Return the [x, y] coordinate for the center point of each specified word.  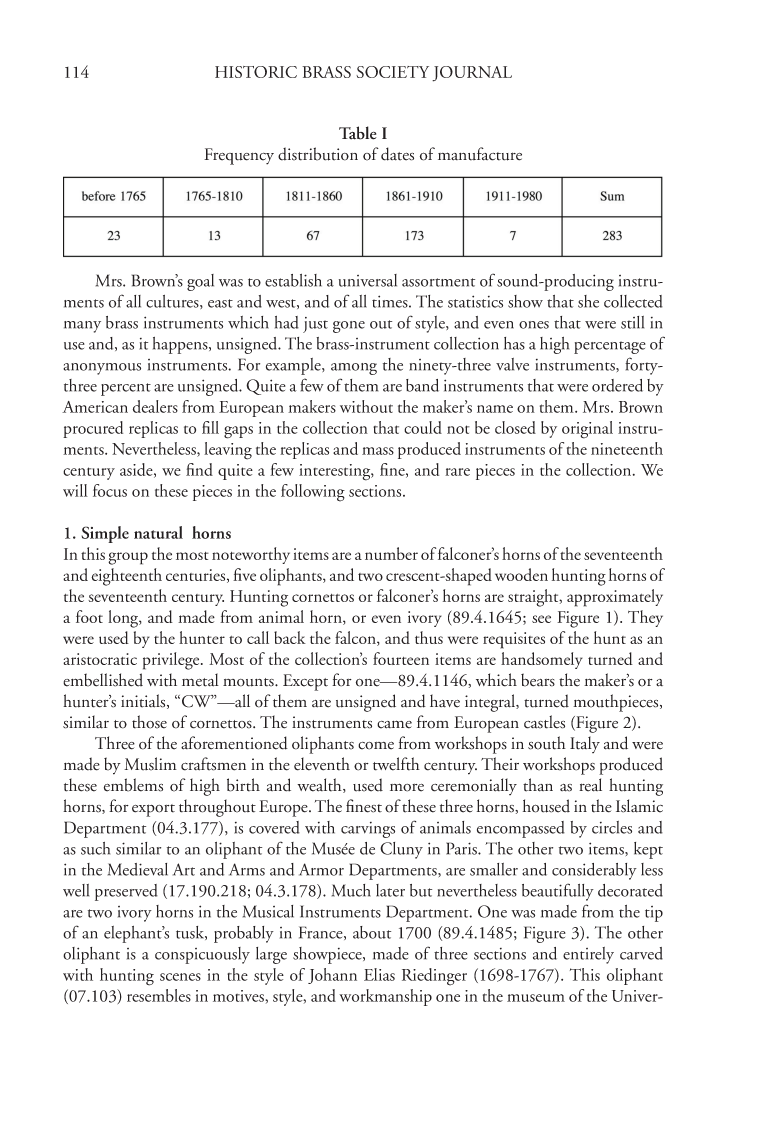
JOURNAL [472, 74]
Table [358, 133]
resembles [159, 995]
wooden [521, 574]
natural [158, 532]
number [391, 553]
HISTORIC [256, 72]
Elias [379, 974]
